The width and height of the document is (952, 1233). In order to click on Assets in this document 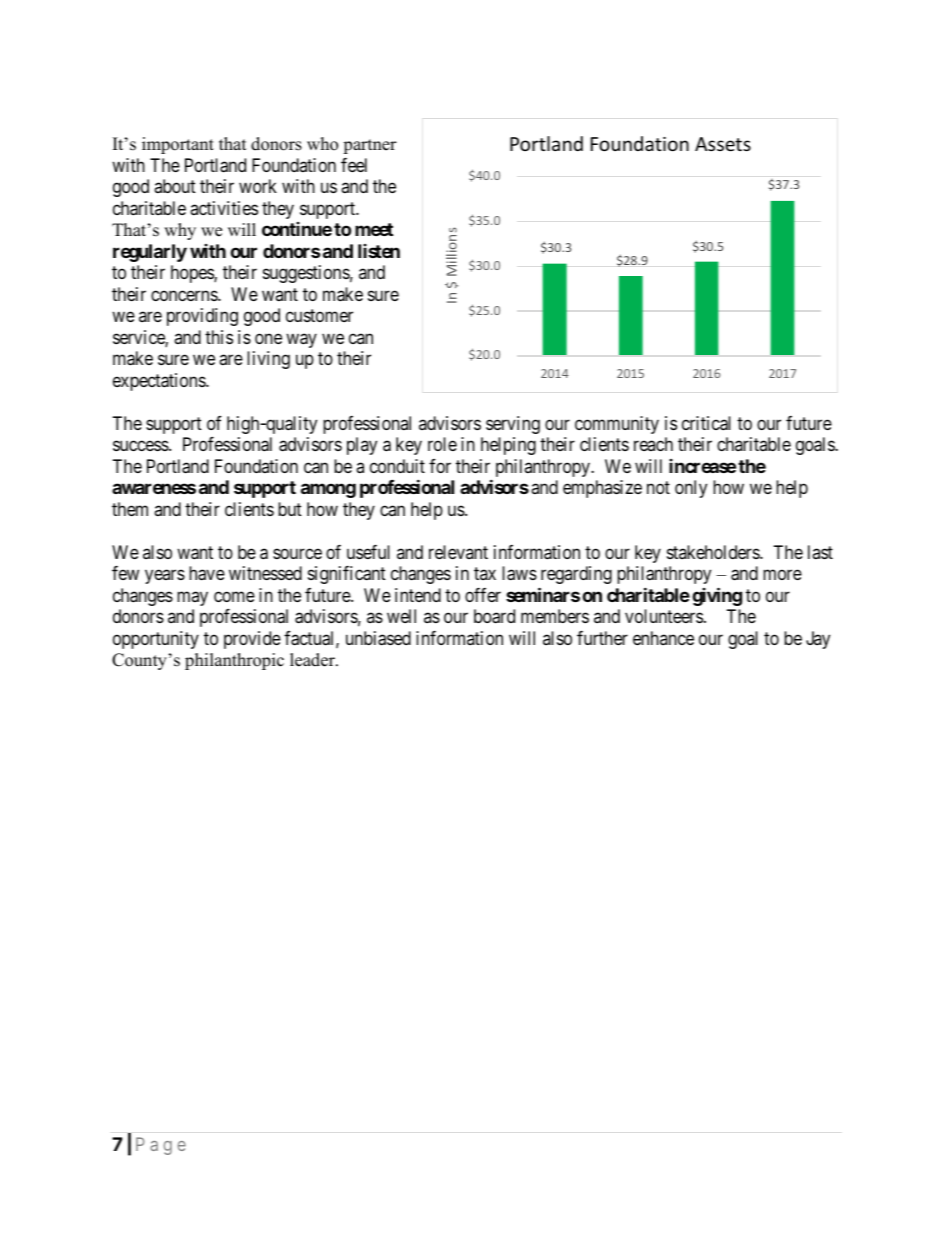, I will do `click(723, 144)`.
